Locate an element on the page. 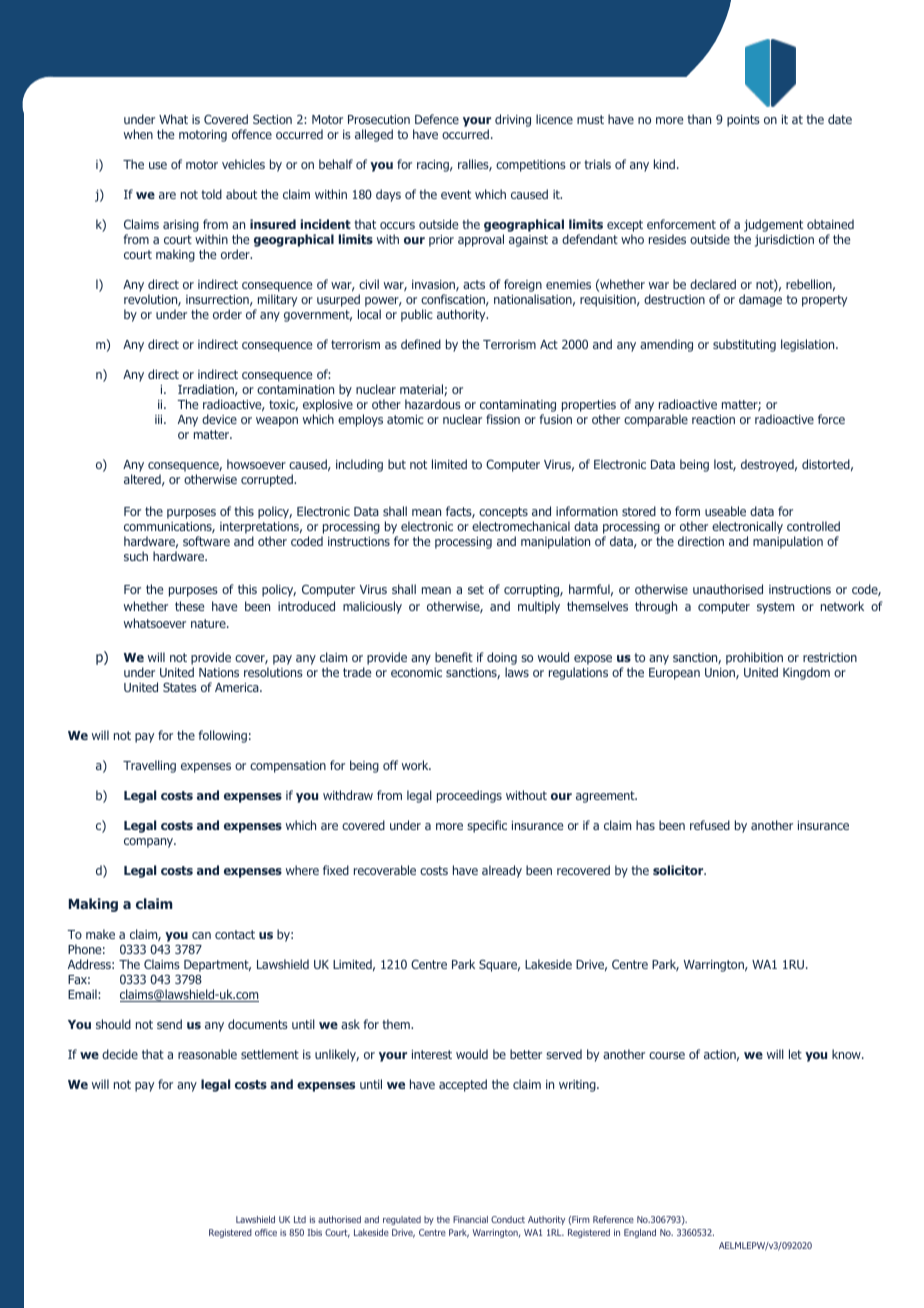 The image size is (924, 1308). already is located at coordinates (502, 871).
